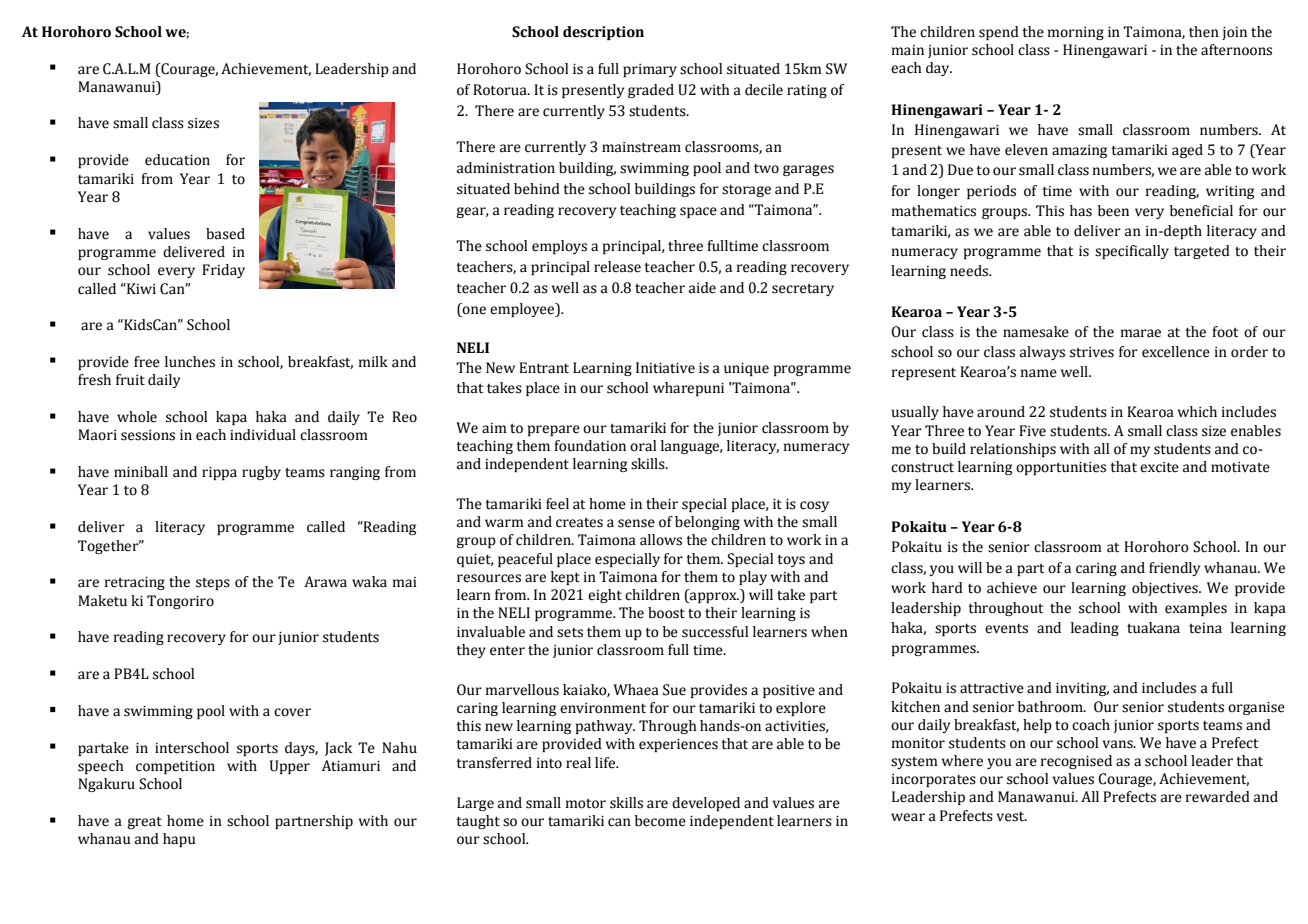 This screenshot has height=924, width=1308. Describe the element at coordinates (650, 70) in the screenshot. I see `primary` at that location.
